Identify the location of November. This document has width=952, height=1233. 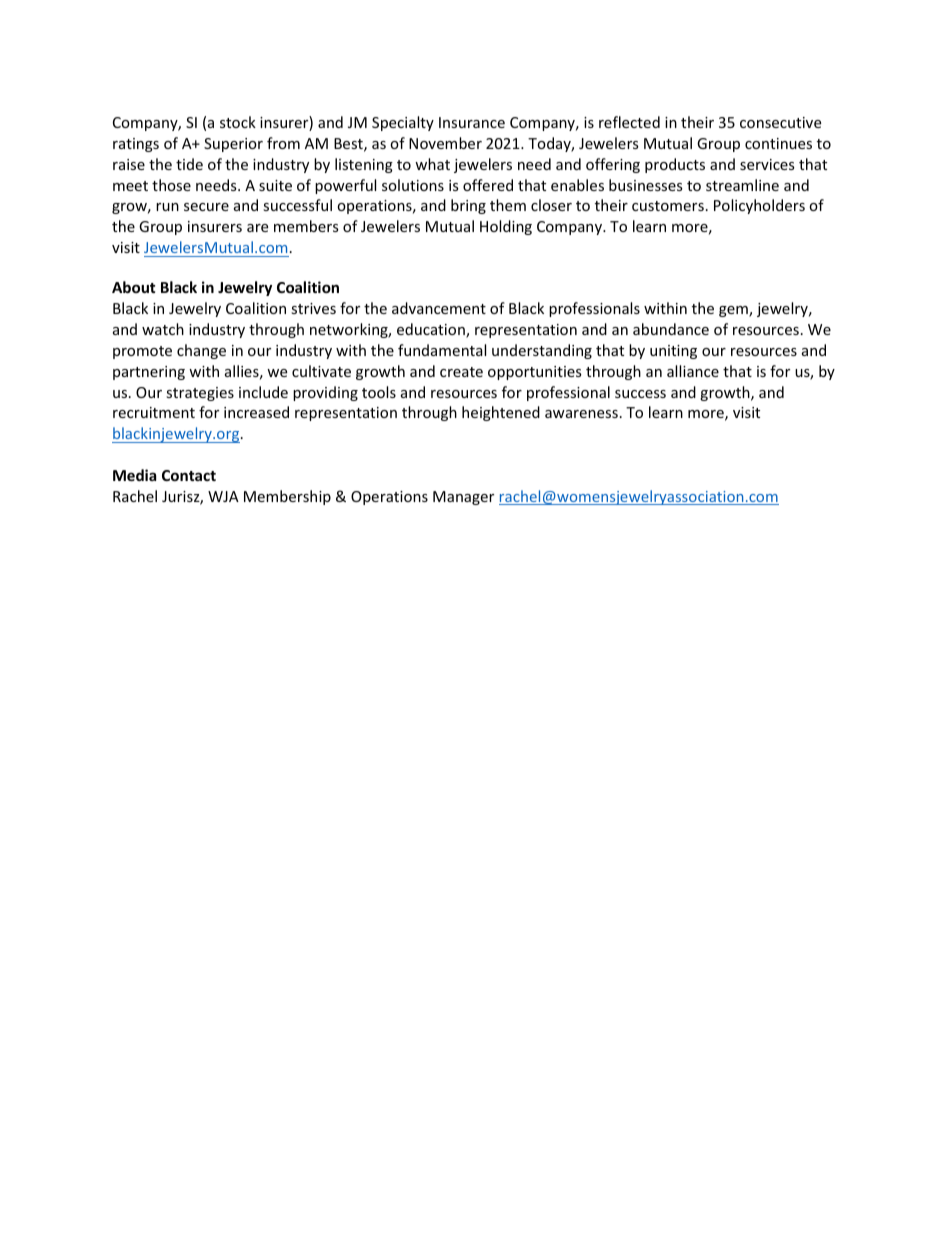
(445, 143).
